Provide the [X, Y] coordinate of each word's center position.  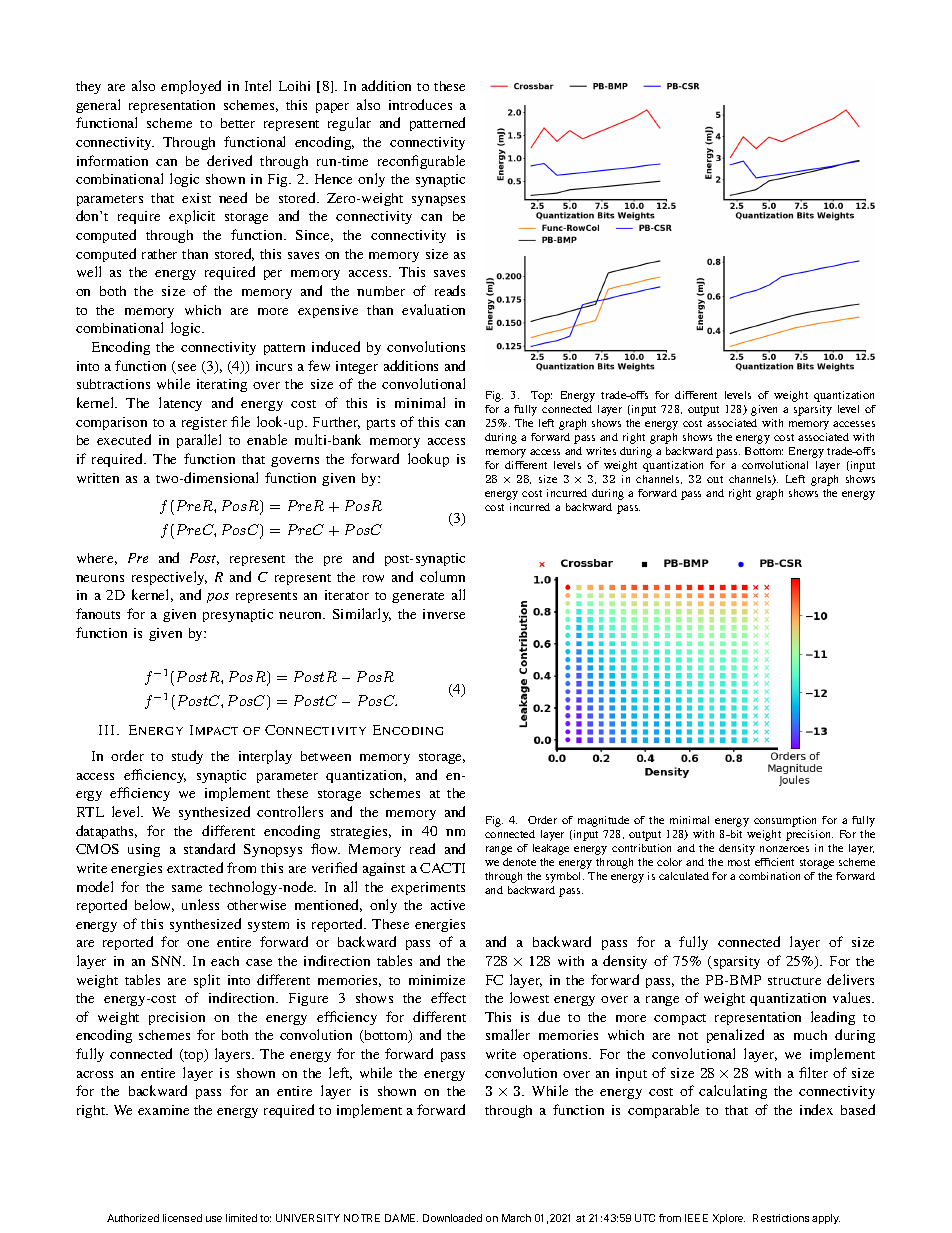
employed [191, 87]
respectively [169, 578]
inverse [444, 614]
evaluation [433, 309]
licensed [182, 1218]
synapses [438, 201]
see [185, 369]
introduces [420, 104]
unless [200, 904]
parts [381, 424]
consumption [785, 821]
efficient [774, 862]
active [448, 905]
